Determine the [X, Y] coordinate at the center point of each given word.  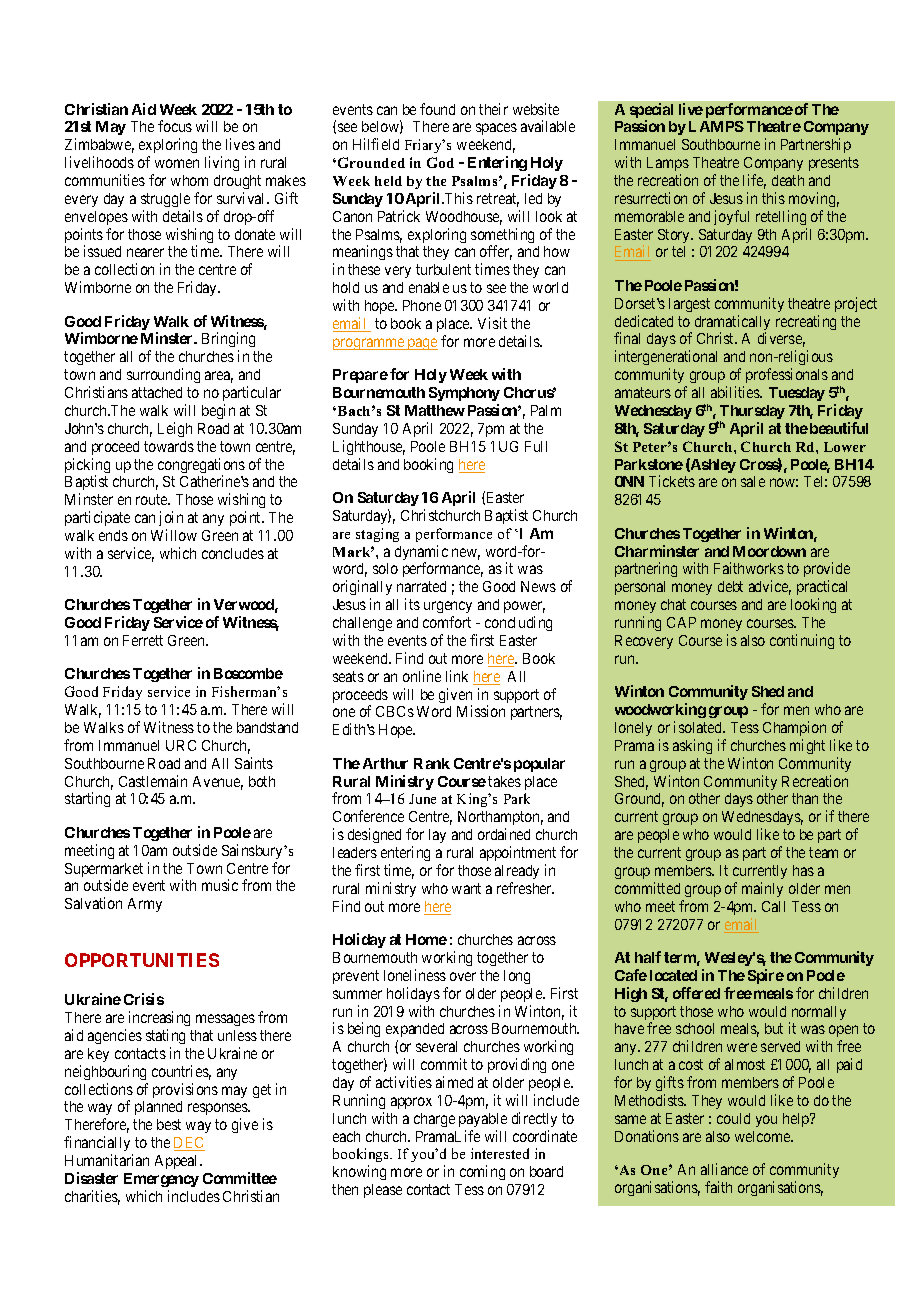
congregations [201, 467]
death [788, 180]
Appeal [178, 1162]
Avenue [218, 783]
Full [536, 446]
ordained [504, 834]
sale [753, 481]
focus [175, 126]
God [440, 162]
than [805, 798]
